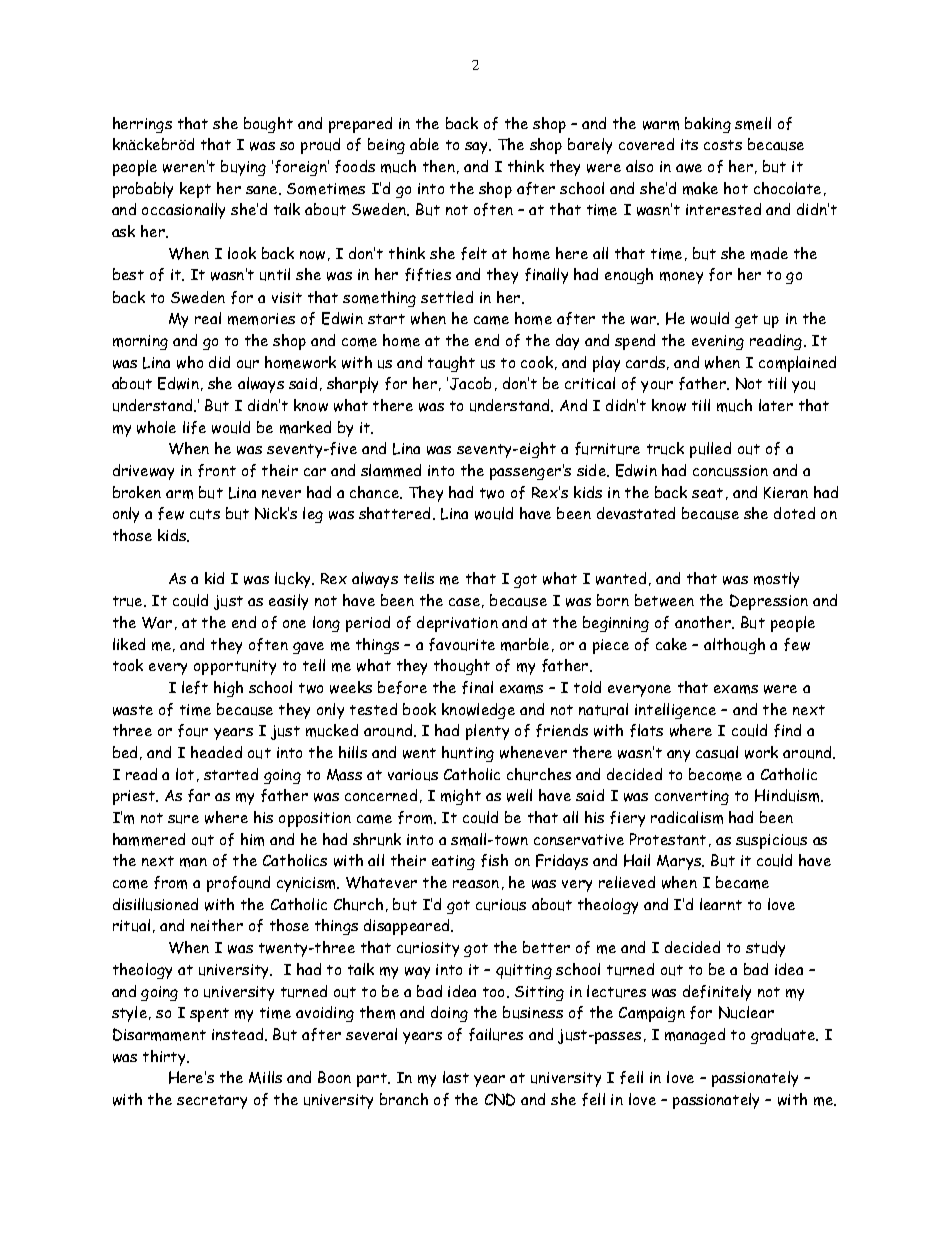 The height and width of the image is (1233, 952). Describe the element at coordinates (195, 687) in the image. I see `left` at that location.
